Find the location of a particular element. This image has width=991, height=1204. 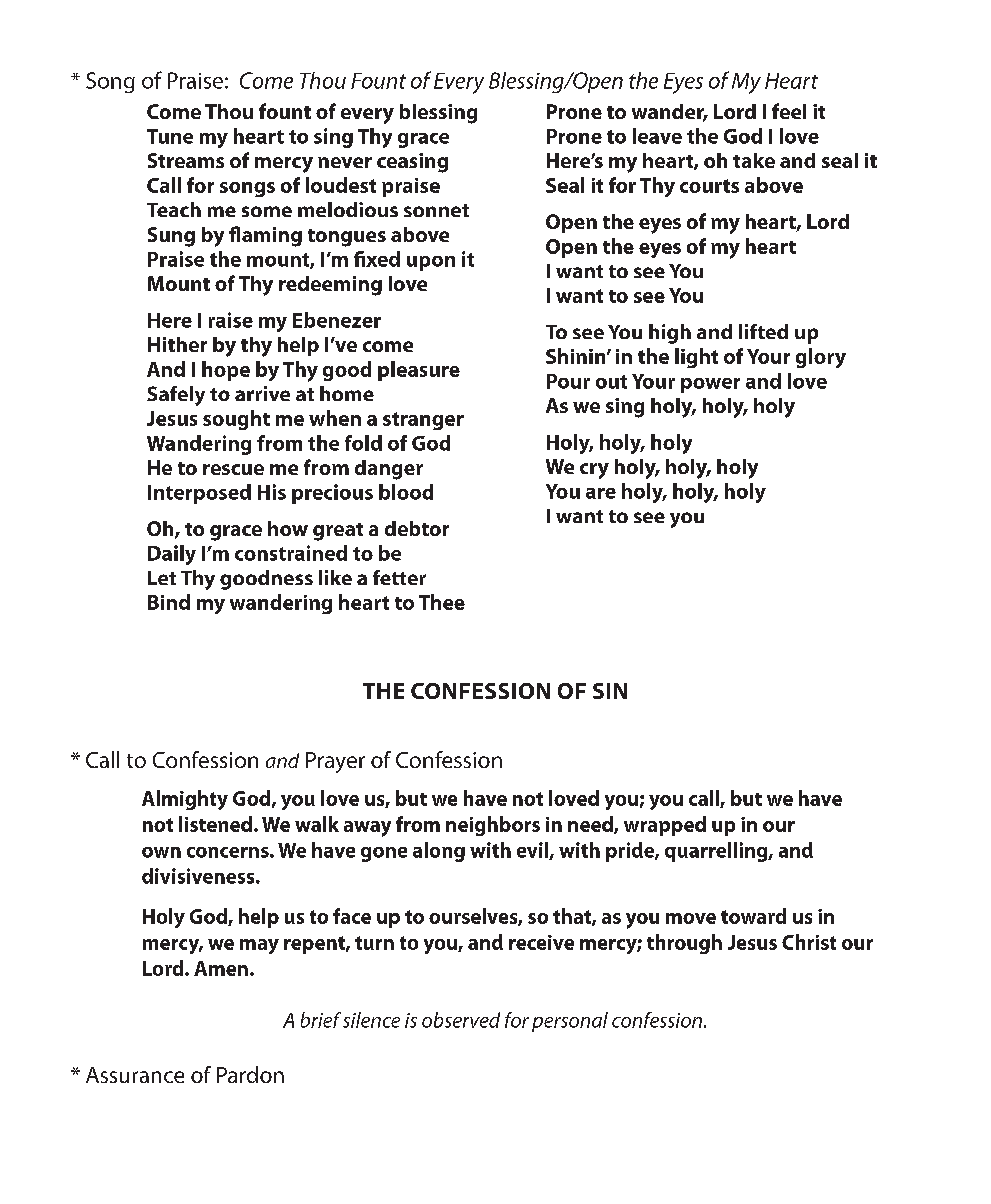

are is located at coordinates (601, 493).
